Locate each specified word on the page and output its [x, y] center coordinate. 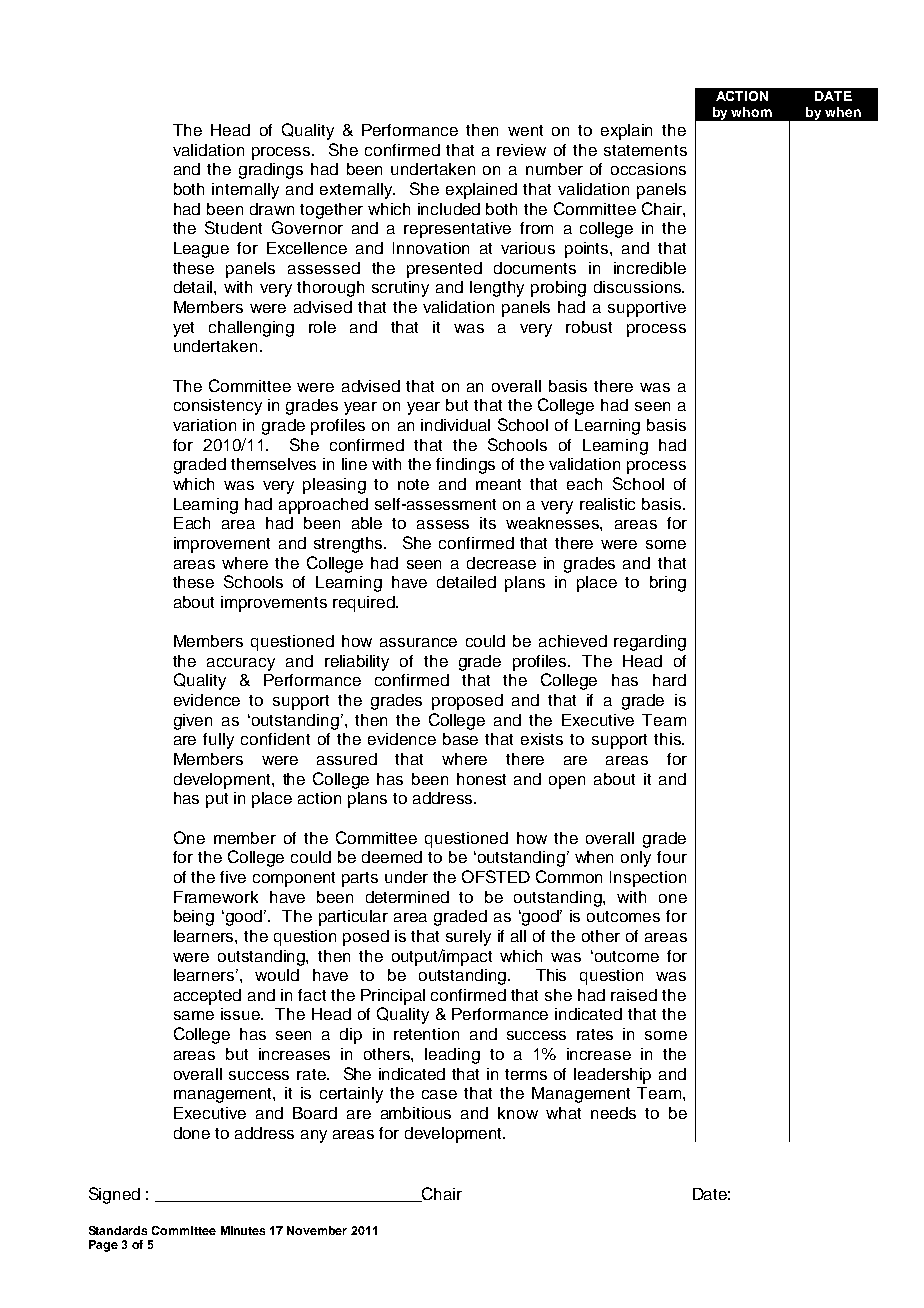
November [317, 1230]
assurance [418, 642]
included [449, 209]
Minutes [243, 1230]
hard [669, 680]
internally [245, 191]
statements [645, 150]
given [193, 722]
